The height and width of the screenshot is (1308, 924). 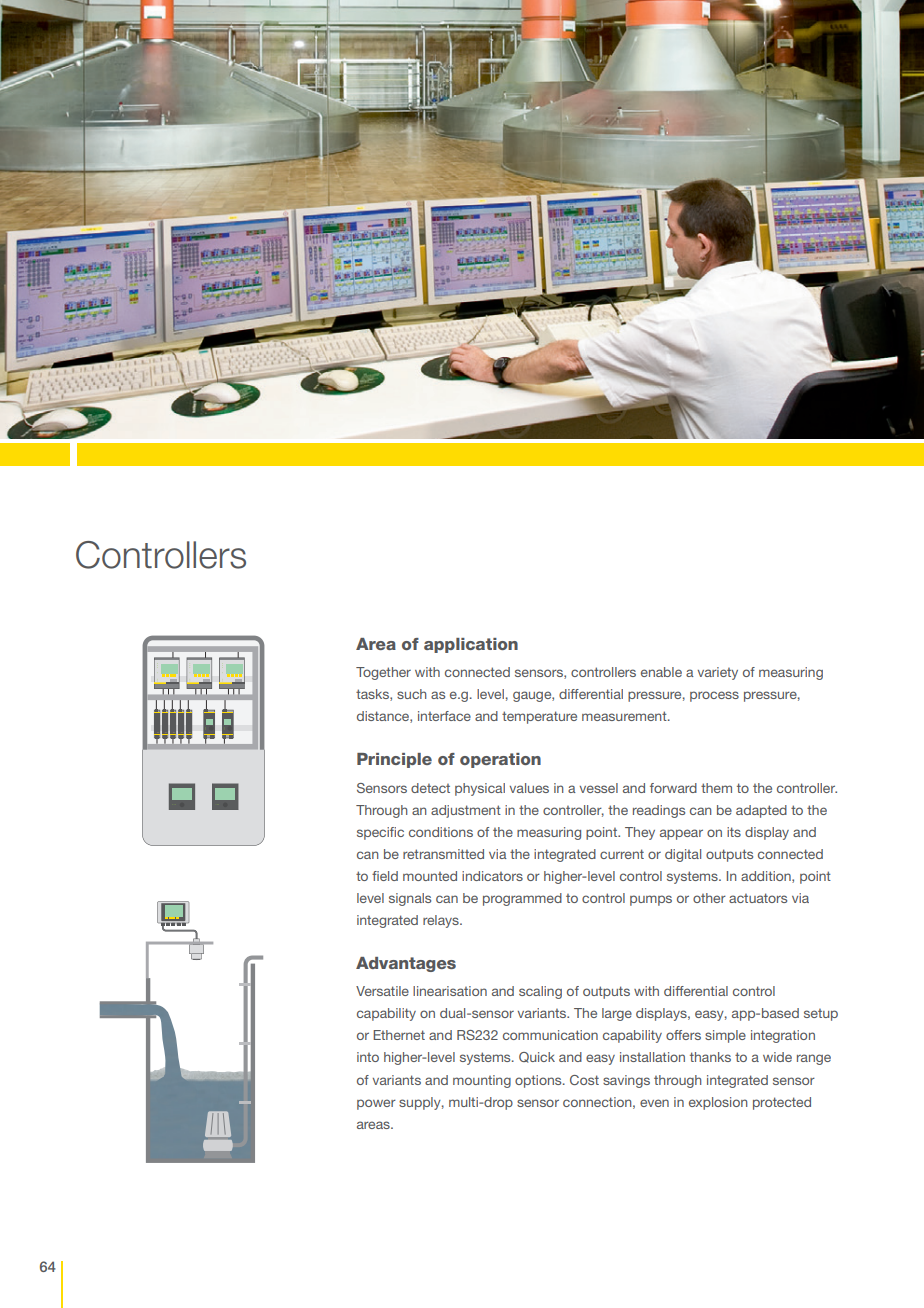 I want to click on variety, so click(x=718, y=673).
